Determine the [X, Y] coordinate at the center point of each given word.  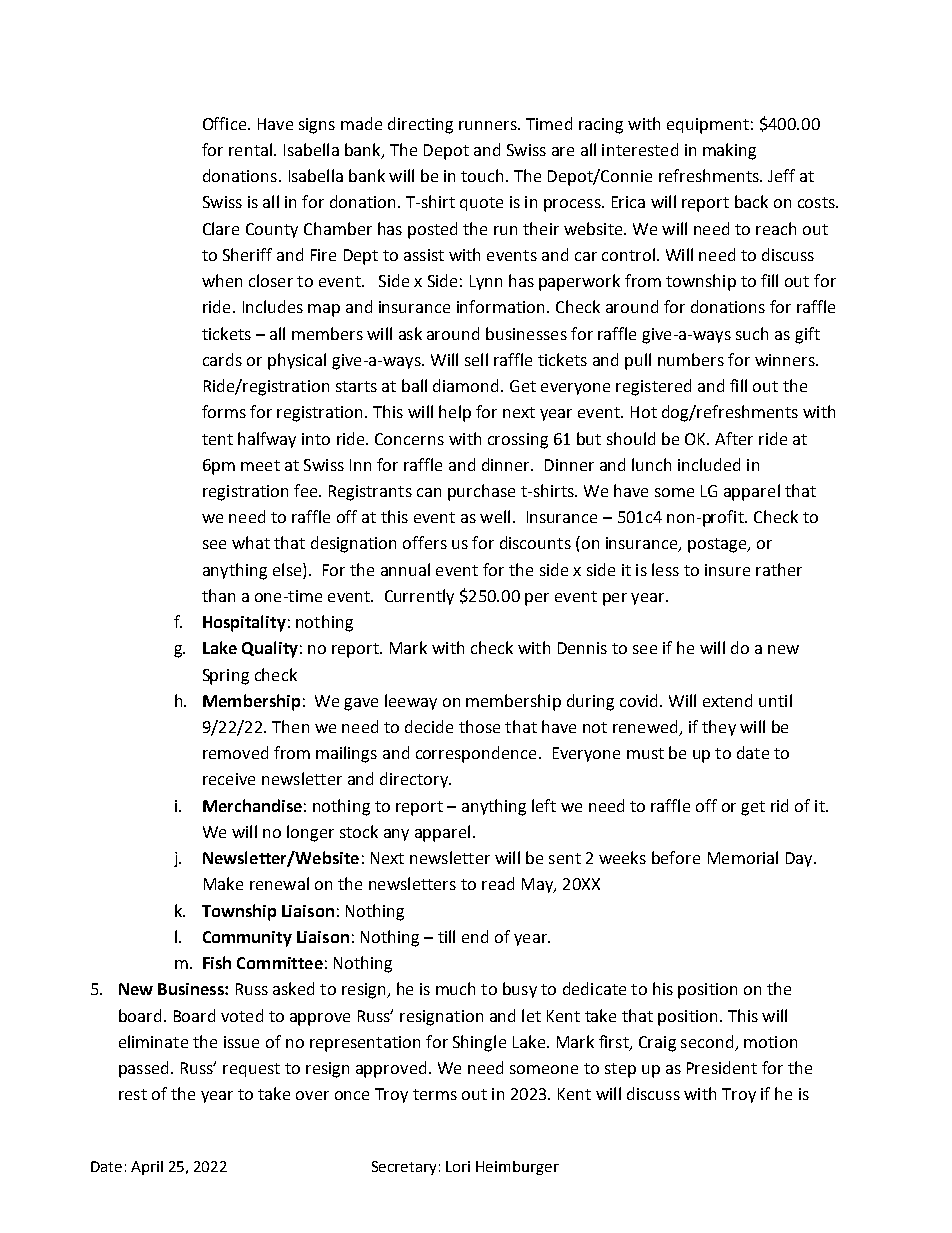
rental [250, 149]
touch [482, 175]
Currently [419, 597]
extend [727, 700]
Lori [458, 1166]
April [147, 1168]
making [729, 151]
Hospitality [244, 623]
